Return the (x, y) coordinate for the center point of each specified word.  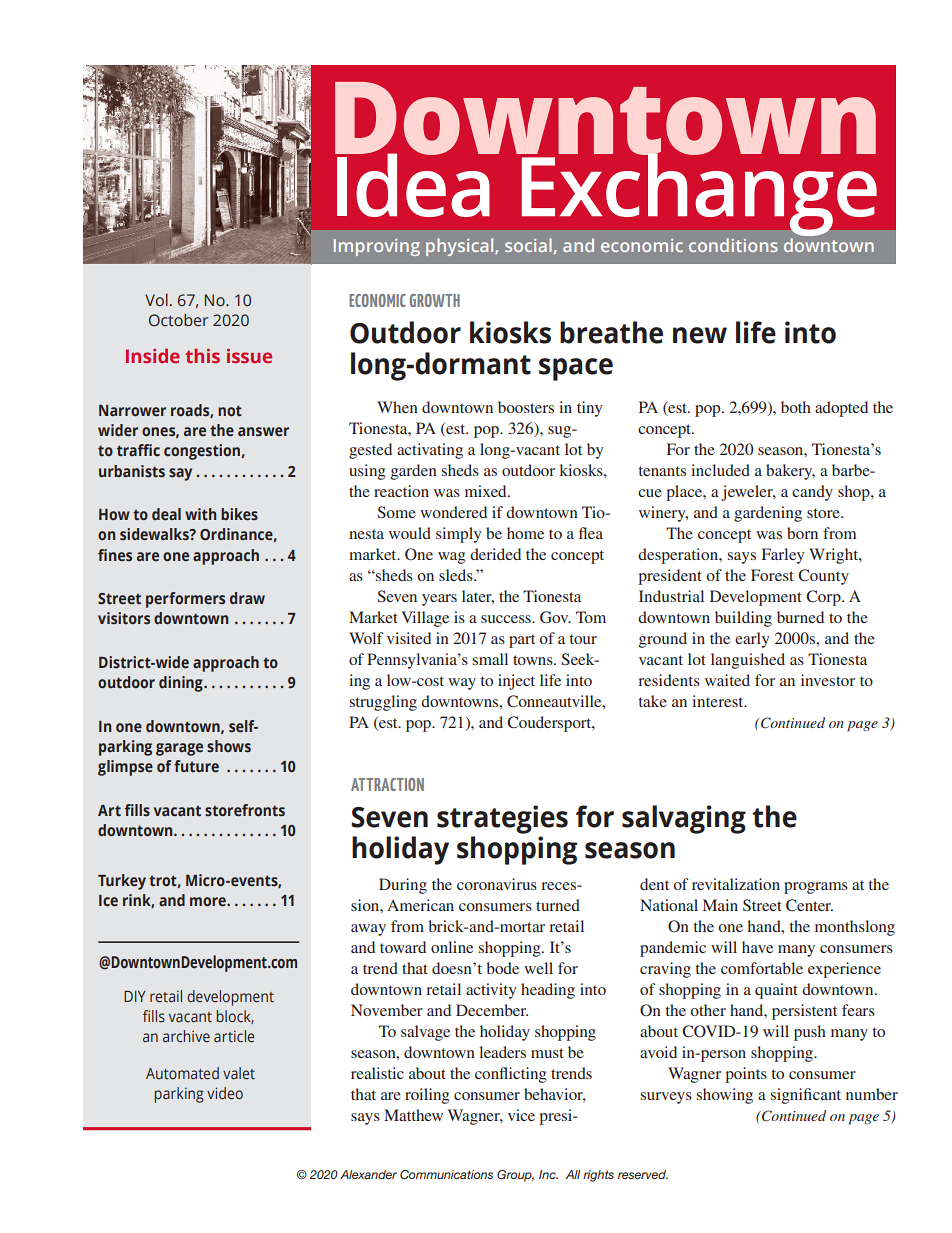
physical (461, 247)
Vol (156, 299)
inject (516, 682)
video (225, 1093)
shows (229, 746)
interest (719, 701)
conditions (733, 245)
